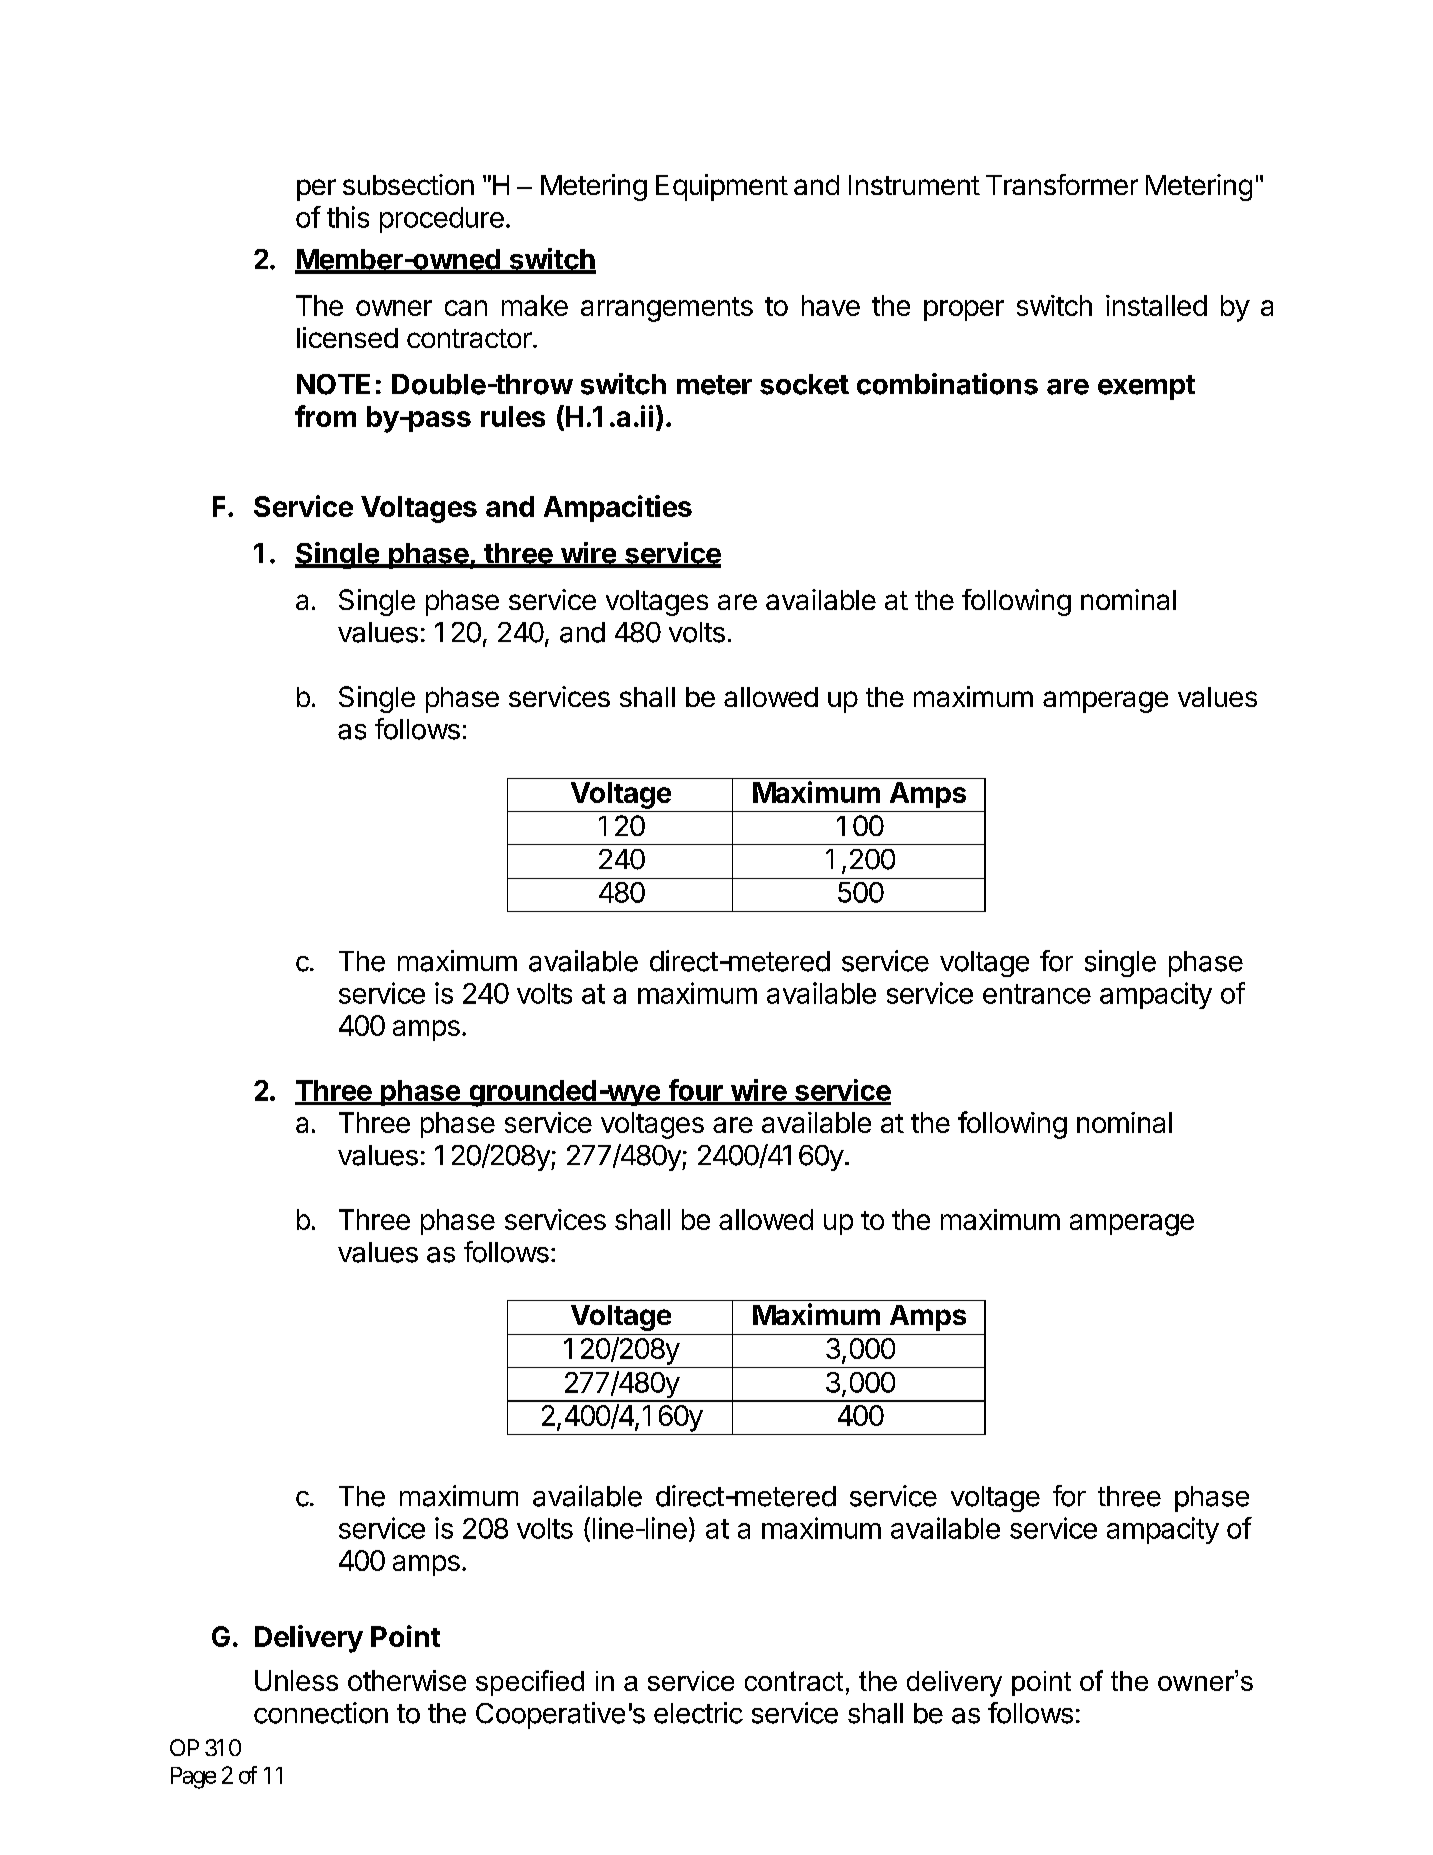 This screenshot has width=1433, height=1855. Describe the element at coordinates (442, 220) in the screenshot. I see `procedure` at that location.
